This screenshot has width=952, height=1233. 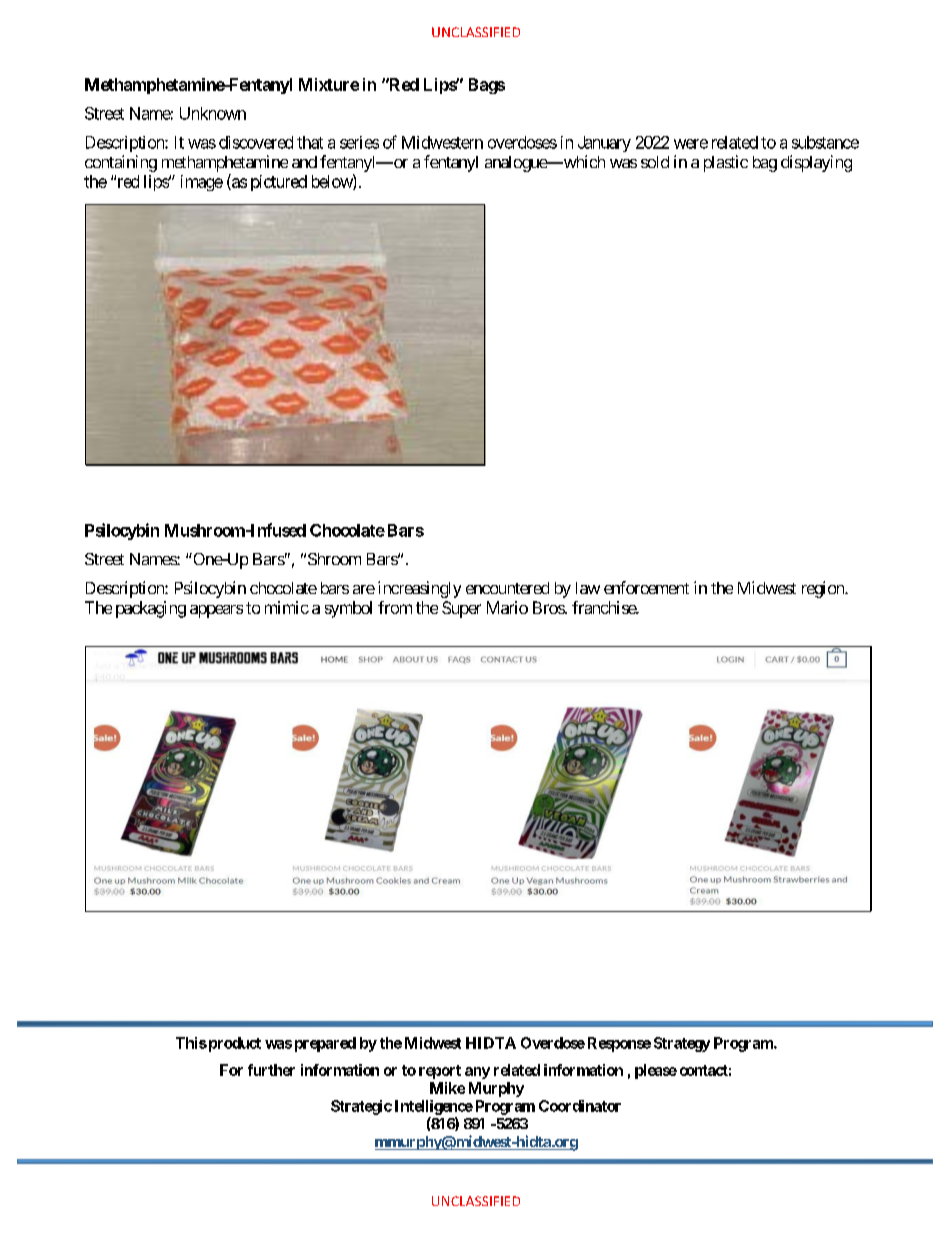 I want to click on Mike, so click(x=447, y=1088).
